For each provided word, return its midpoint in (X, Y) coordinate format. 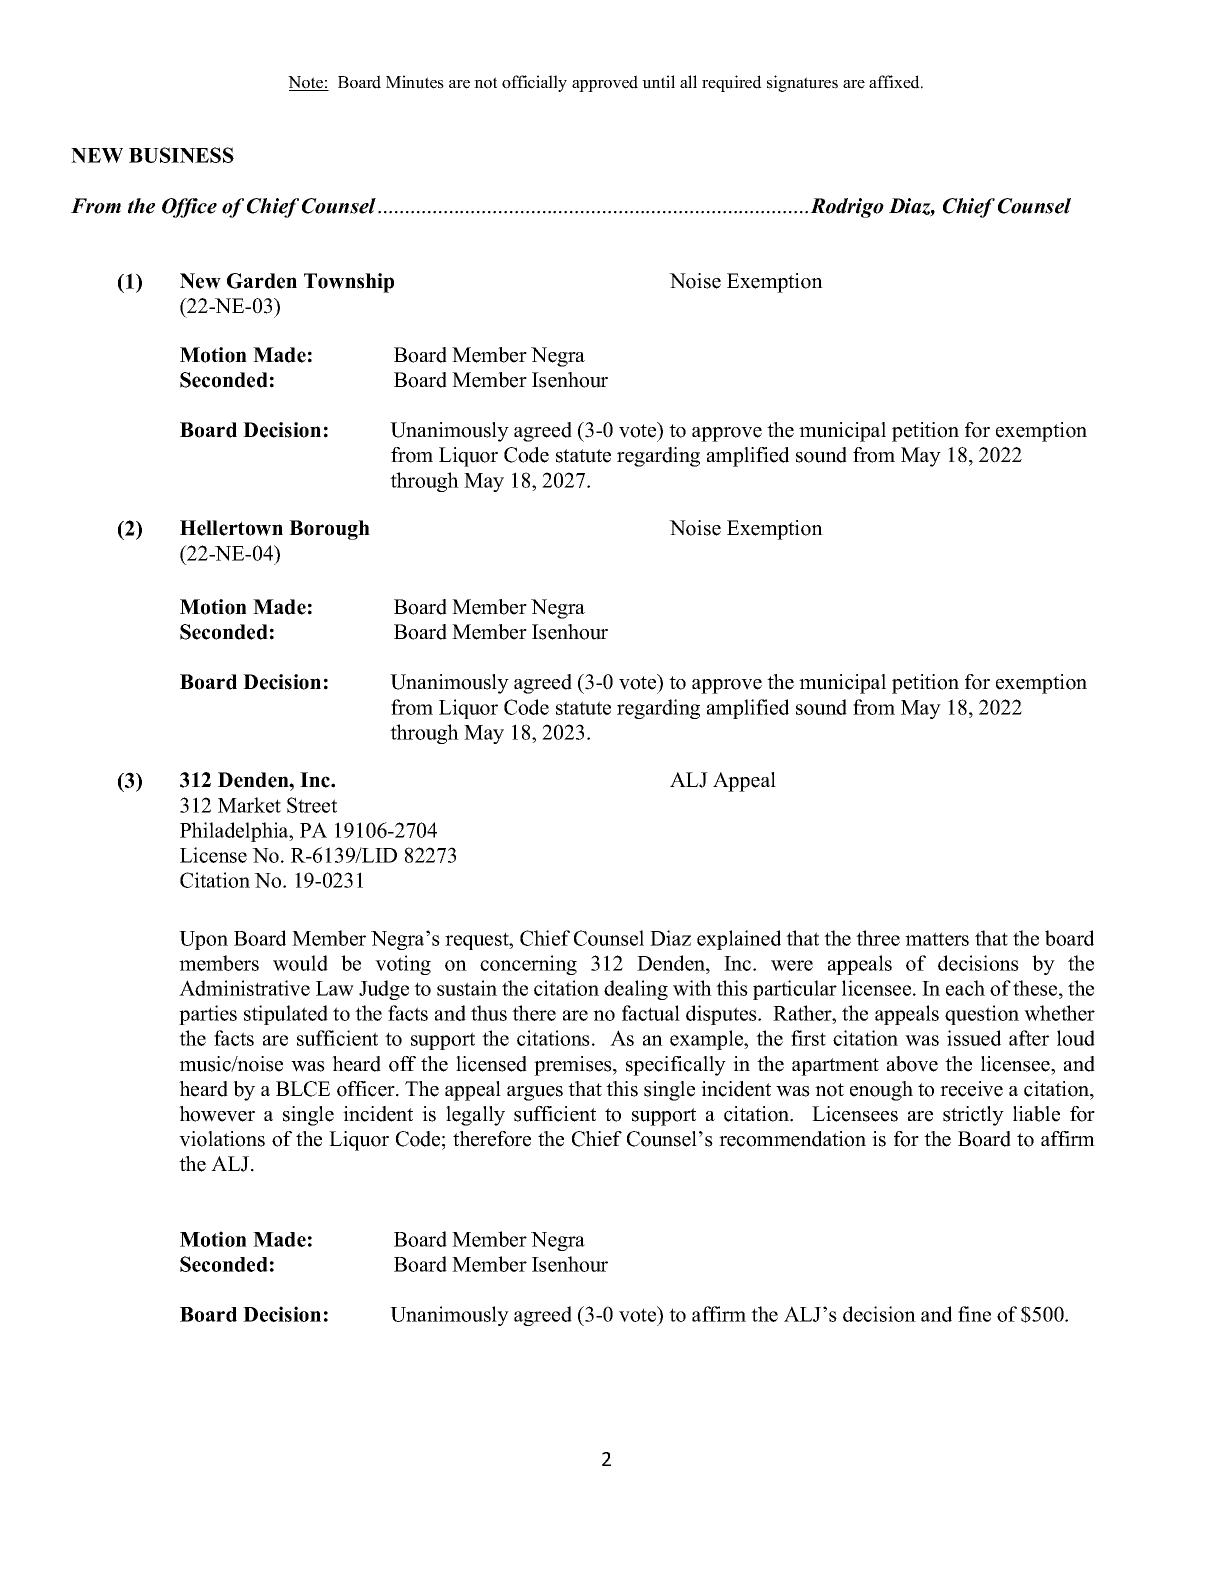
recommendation (792, 1139)
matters (937, 939)
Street (312, 805)
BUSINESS (181, 155)
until (658, 82)
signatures (802, 83)
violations (222, 1139)
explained (739, 940)
